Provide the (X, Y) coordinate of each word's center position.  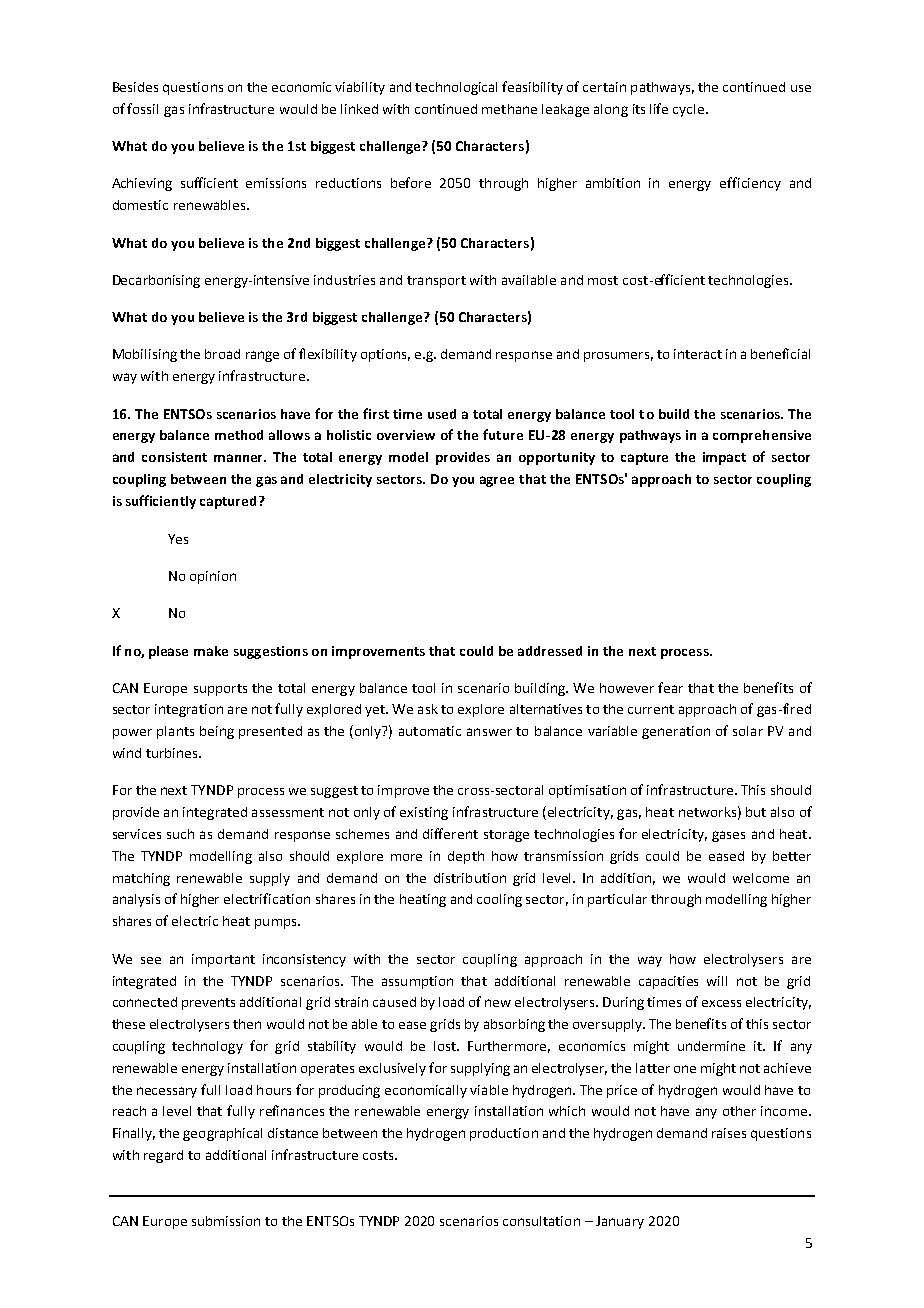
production (504, 1134)
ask (428, 709)
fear (670, 687)
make (211, 651)
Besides (135, 87)
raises (729, 1133)
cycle (688, 110)
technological (456, 88)
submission (226, 1221)
